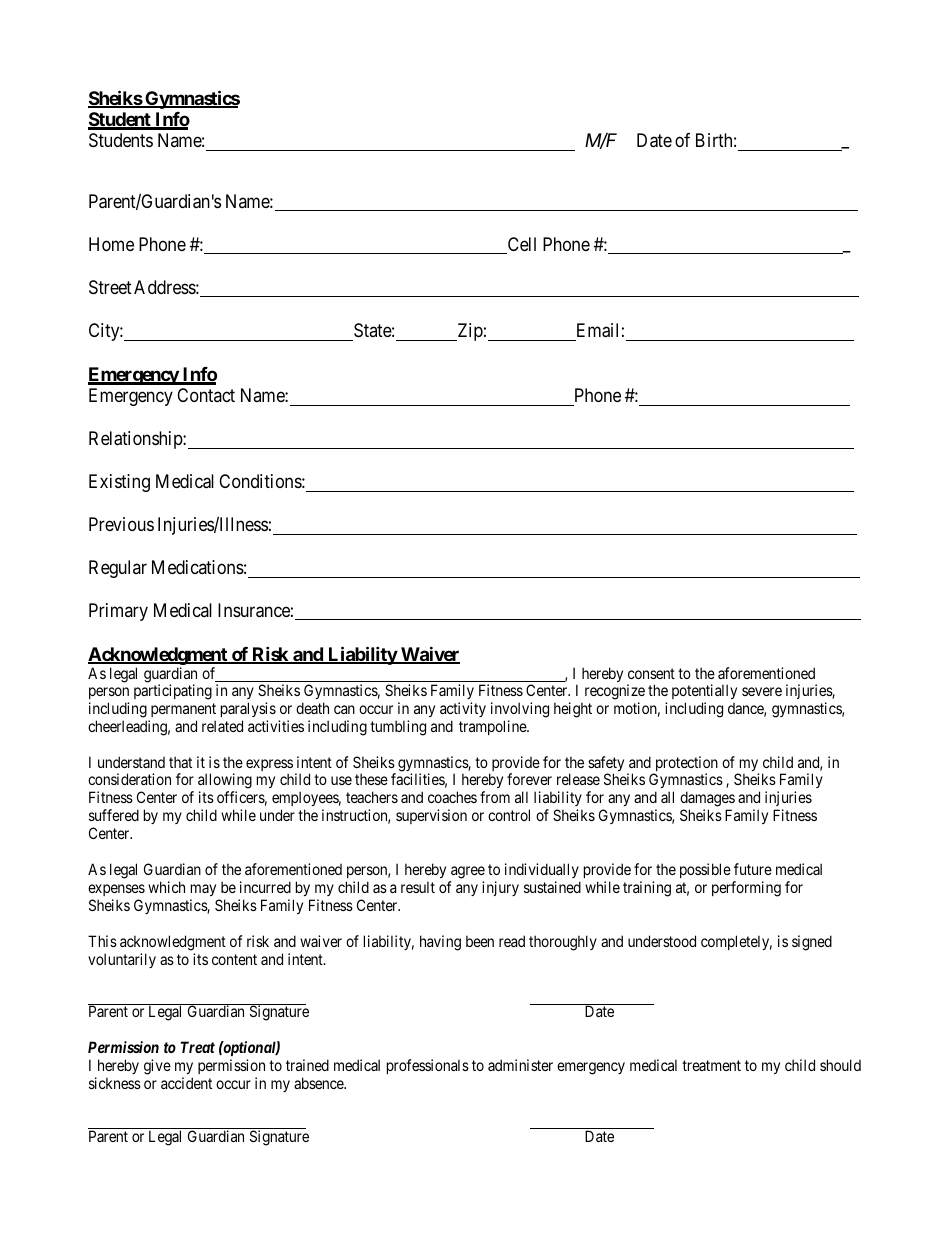 The image size is (952, 1233). I want to click on give, so click(157, 1067).
